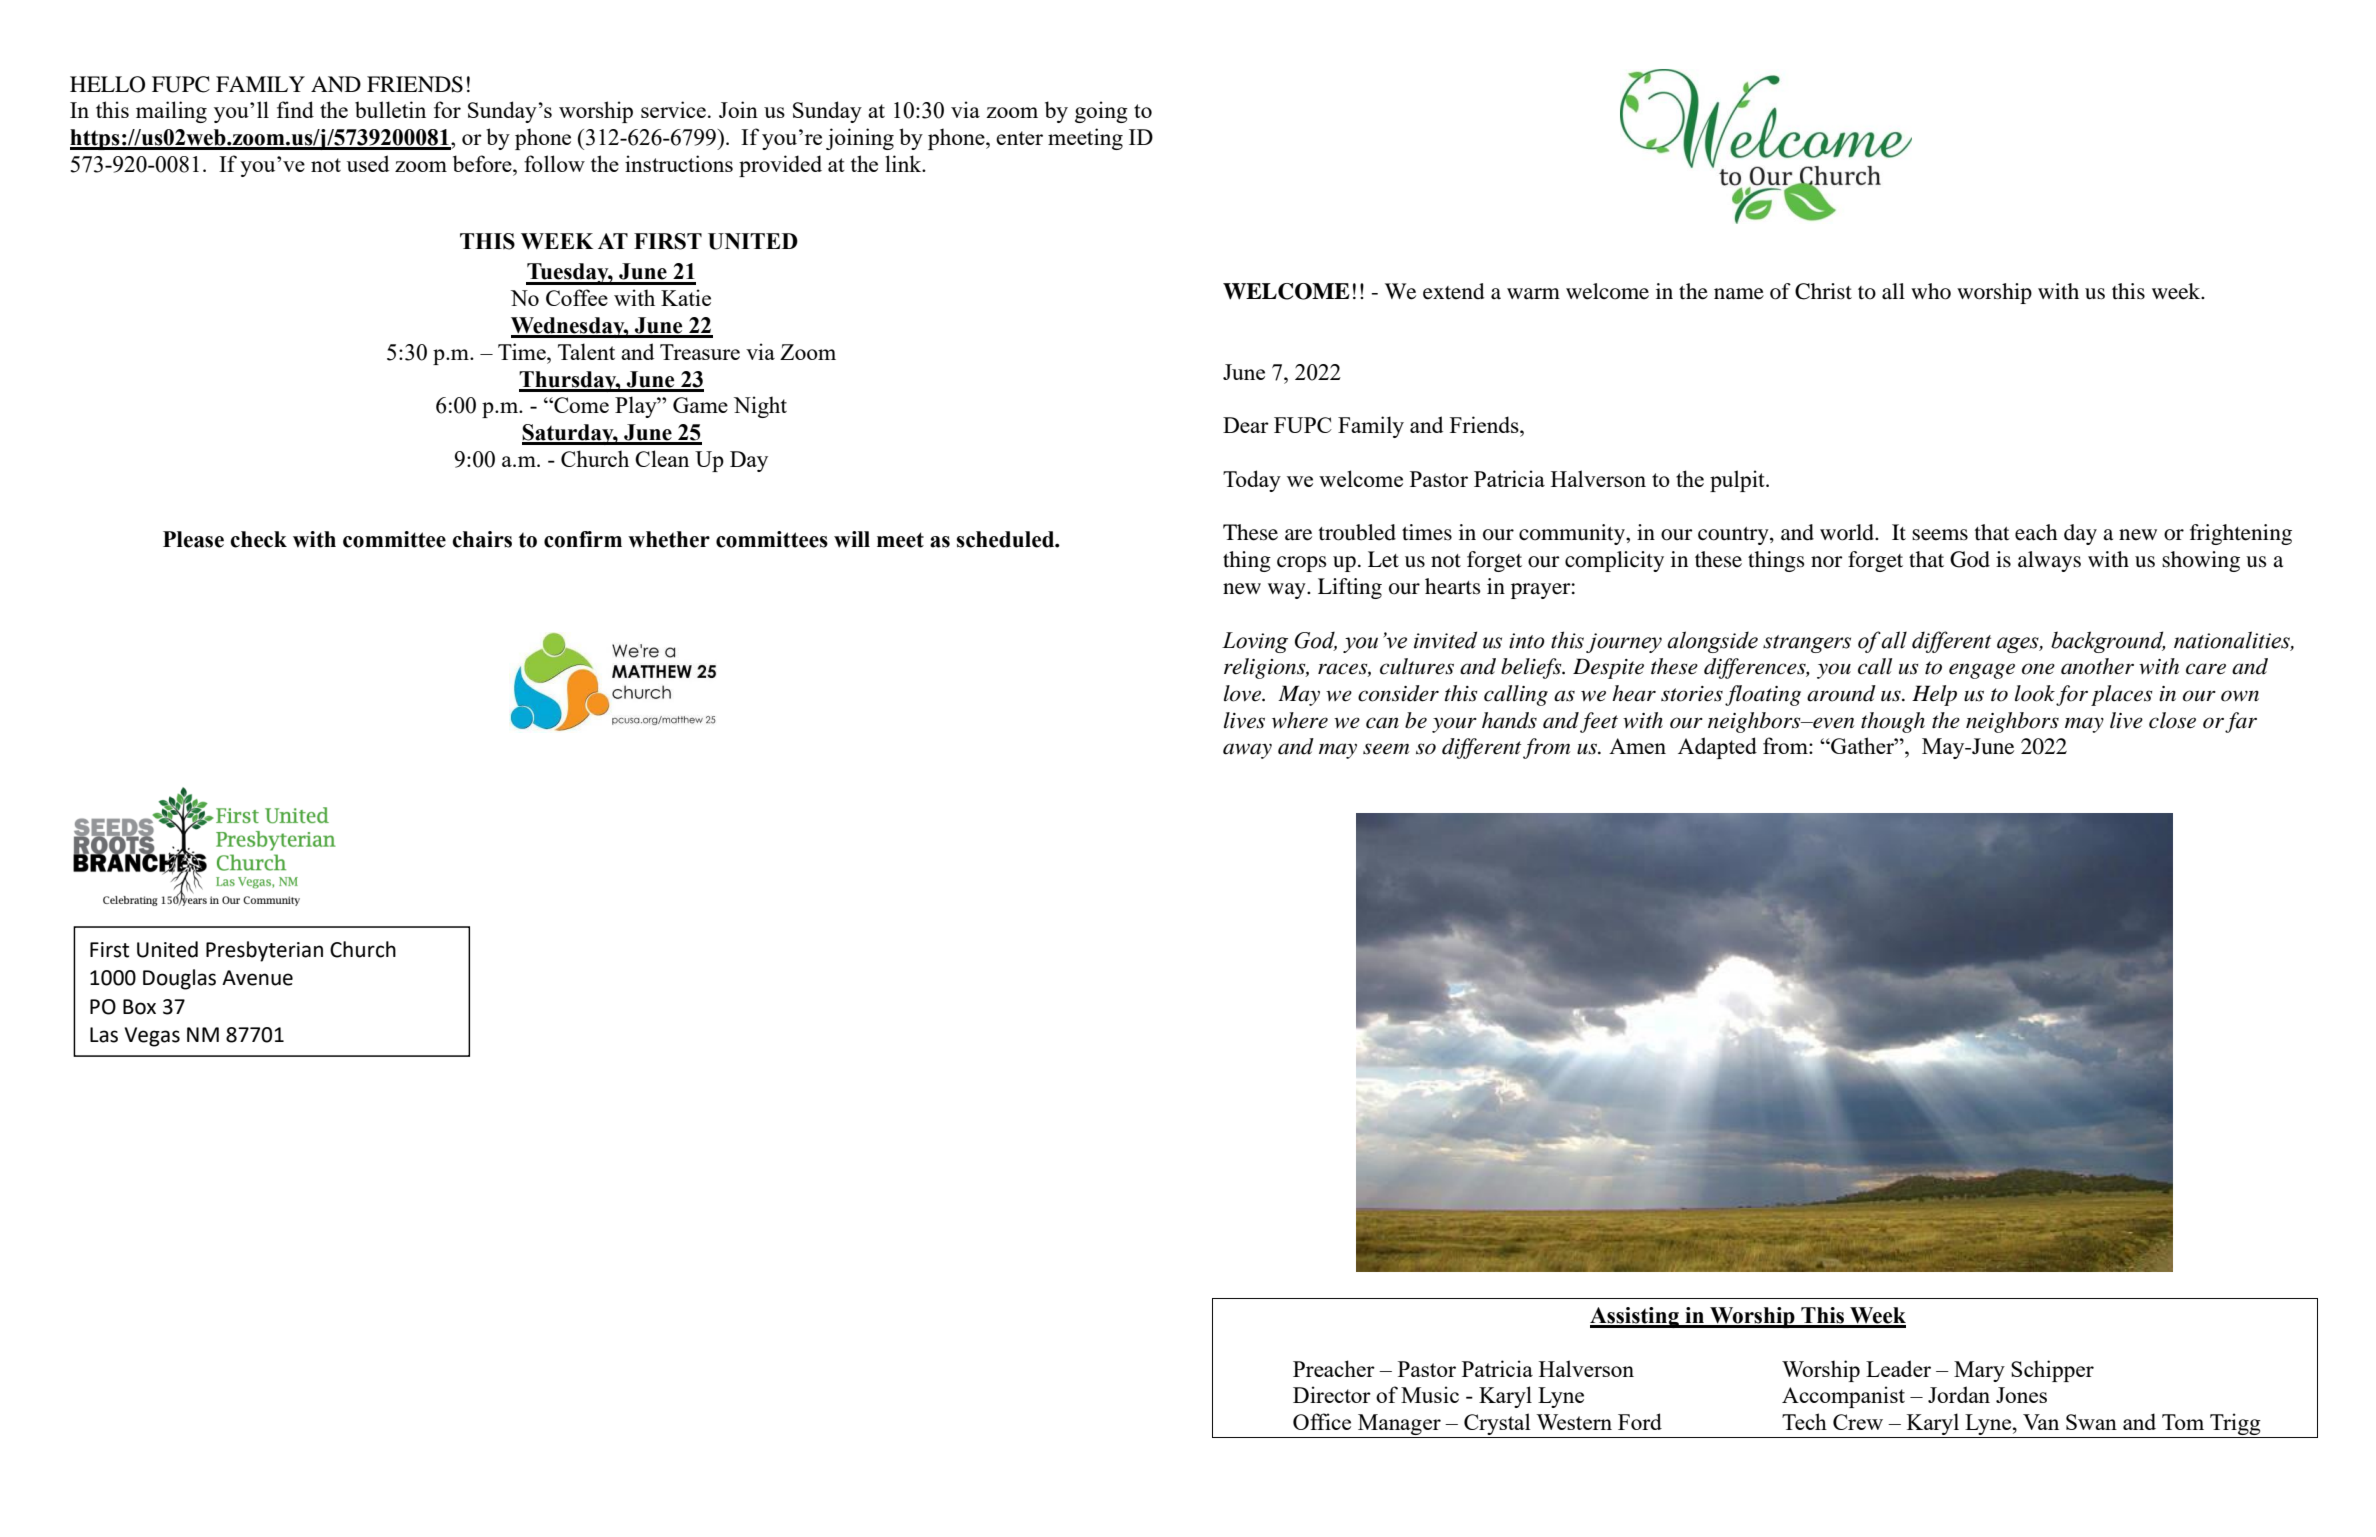 The height and width of the document is (1537, 2376). What do you see at coordinates (1893, 722) in the document?
I see `though` at bounding box center [1893, 722].
